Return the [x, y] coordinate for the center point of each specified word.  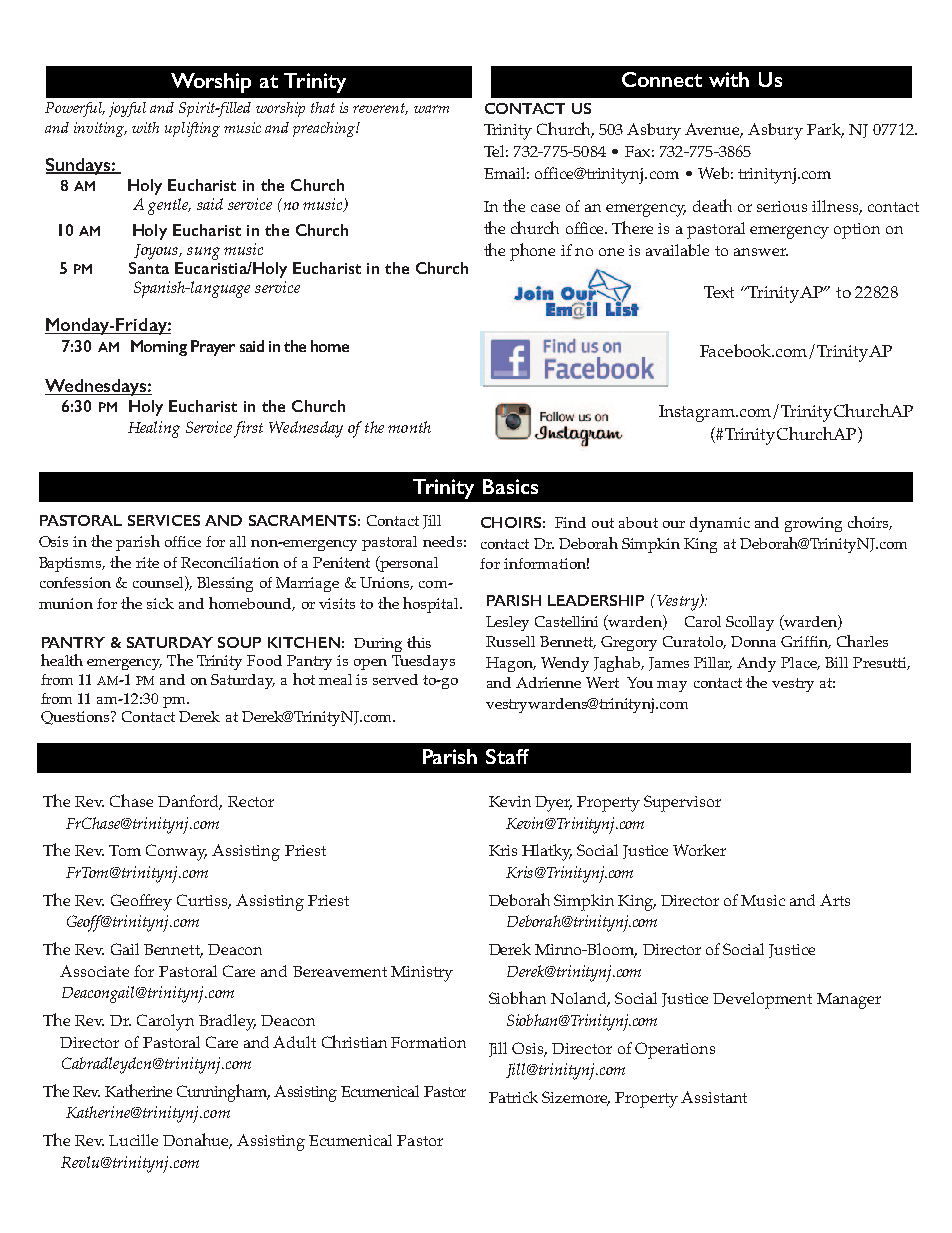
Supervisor [682, 803]
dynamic [720, 524]
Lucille [133, 1140]
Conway [176, 852]
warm [431, 109]
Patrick [513, 1097]
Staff [507, 756]
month [409, 427]
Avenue [714, 130]
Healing [154, 429]
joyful [127, 109]
